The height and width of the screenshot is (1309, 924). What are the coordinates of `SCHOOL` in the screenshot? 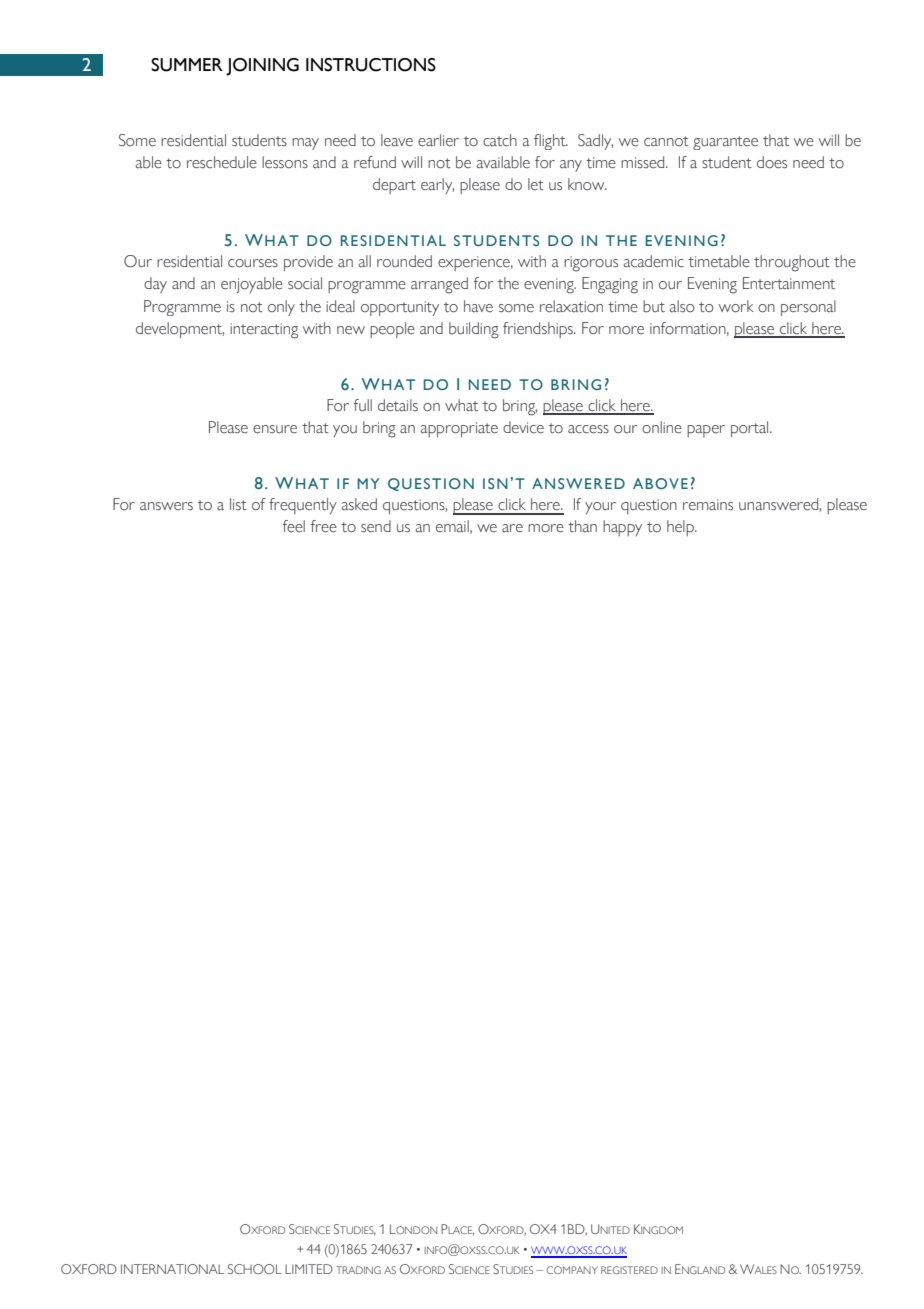 It's located at (255, 1269).
